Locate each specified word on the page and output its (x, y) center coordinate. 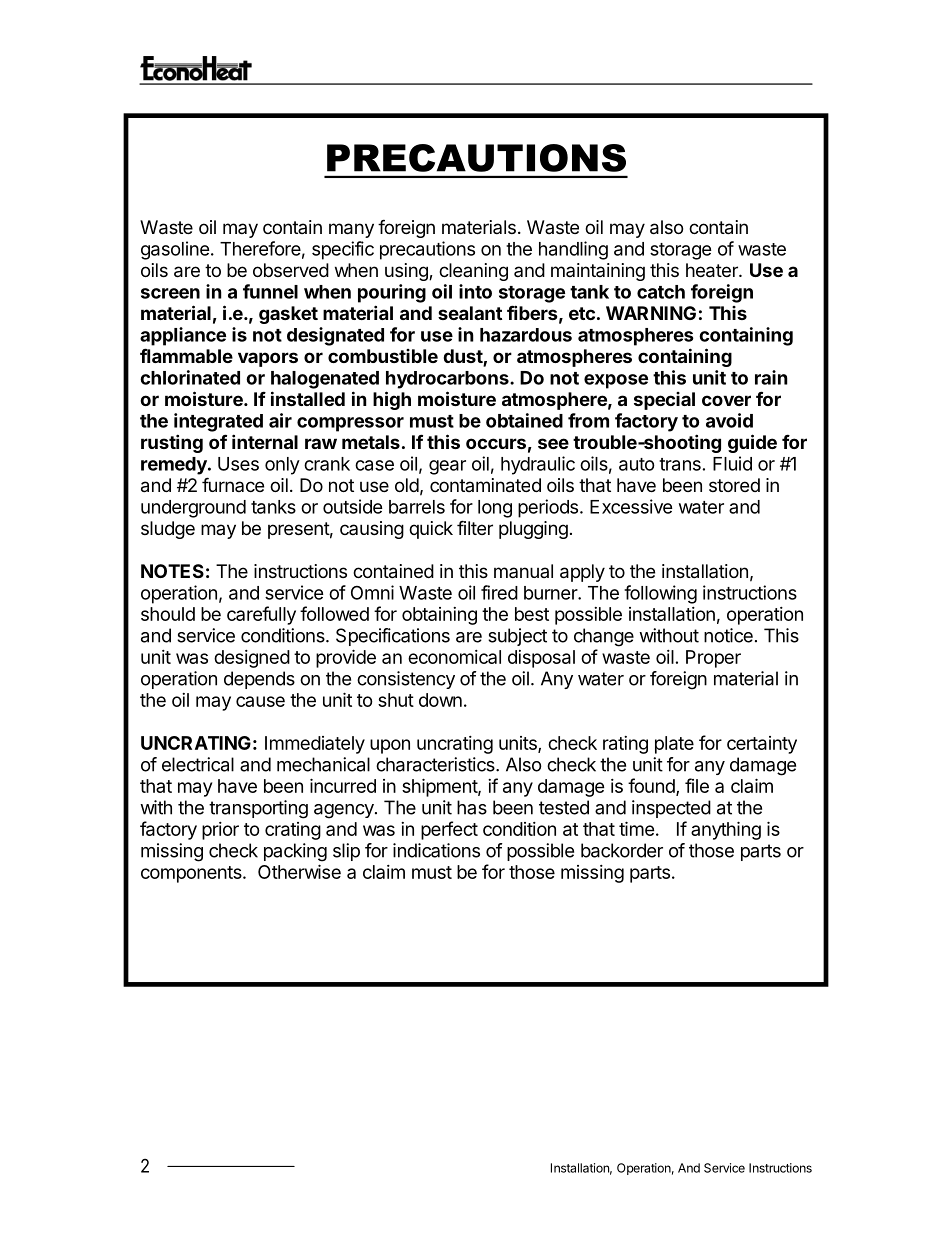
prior (220, 831)
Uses (238, 464)
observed (291, 270)
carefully (261, 615)
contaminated (485, 485)
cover (726, 400)
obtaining (439, 616)
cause (260, 701)
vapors (268, 359)
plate (674, 745)
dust (463, 357)
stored (734, 485)
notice (728, 635)
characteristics (436, 764)
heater (713, 270)
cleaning (473, 272)
